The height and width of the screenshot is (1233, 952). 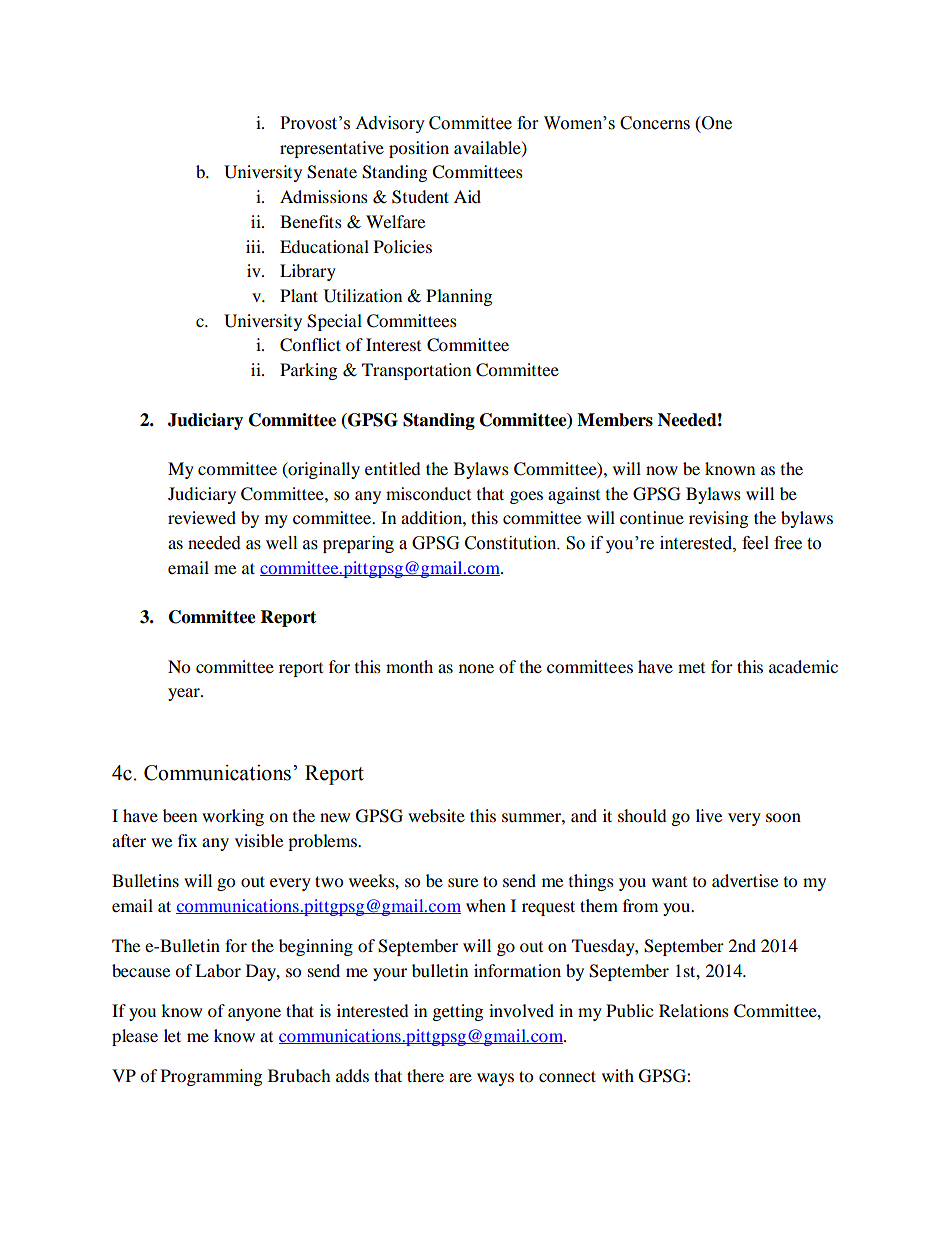 I want to click on revising, so click(x=718, y=519).
